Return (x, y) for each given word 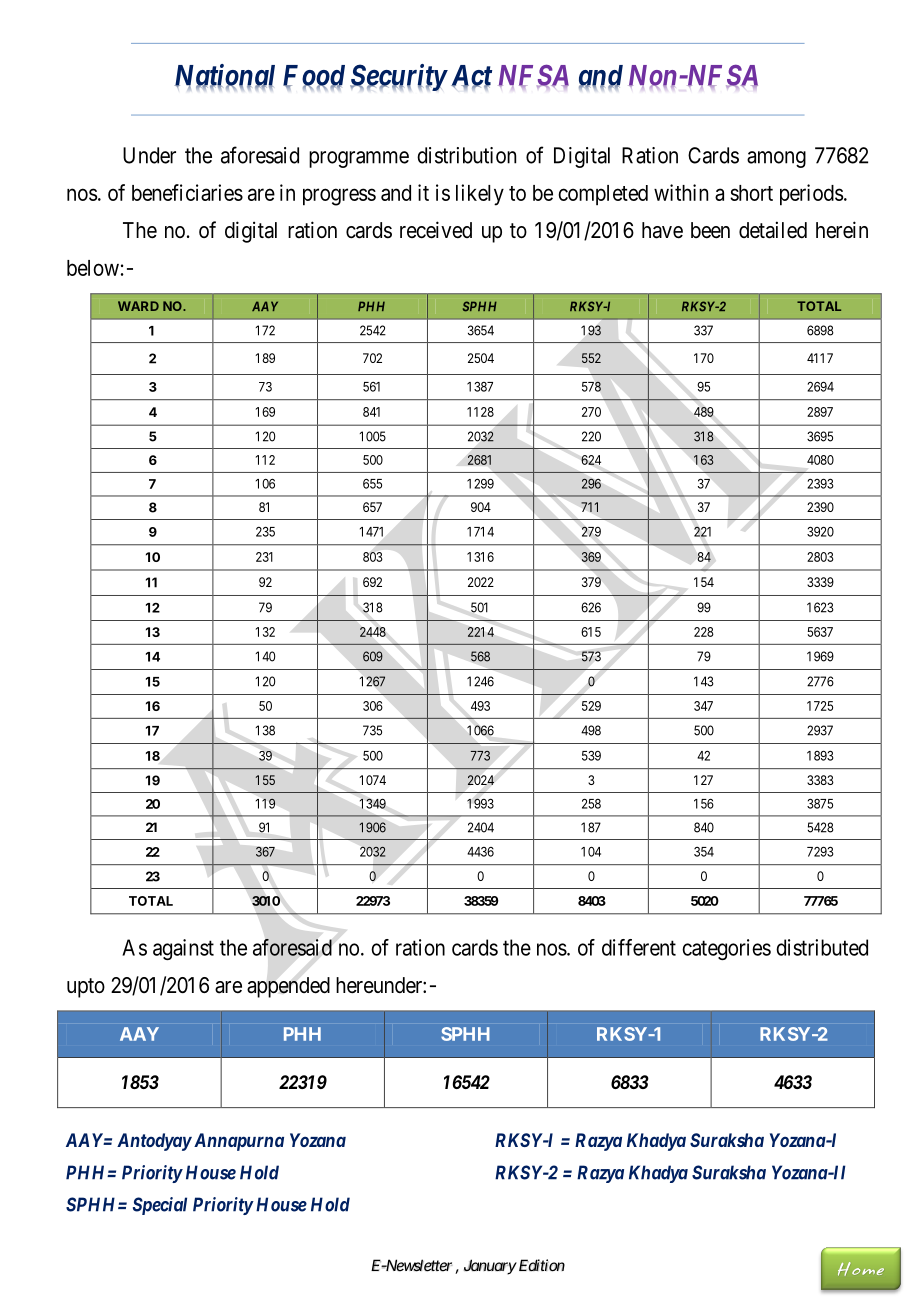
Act (471, 76)
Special (160, 1206)
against (183, 949)
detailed (773, 230)
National (225, 76)
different (639, 947)
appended (288, 987)
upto (86, 988)
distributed (822, 947)
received (436, 230)
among (776, 159)
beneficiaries (187, 192)
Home (861, 1269)
